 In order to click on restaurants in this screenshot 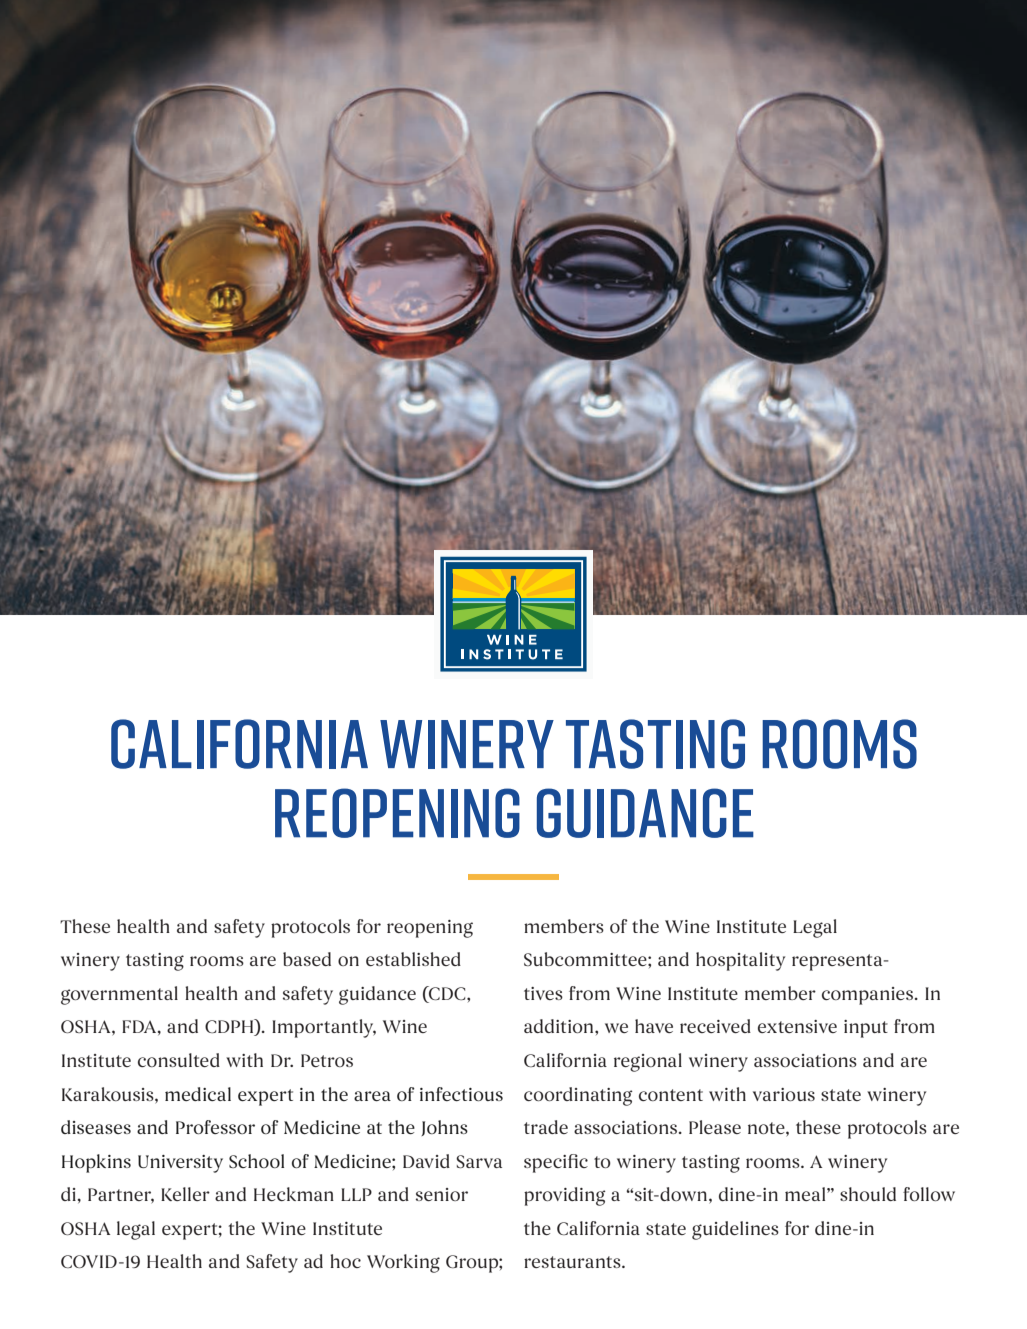, I will do `click(573, 1262)`.
